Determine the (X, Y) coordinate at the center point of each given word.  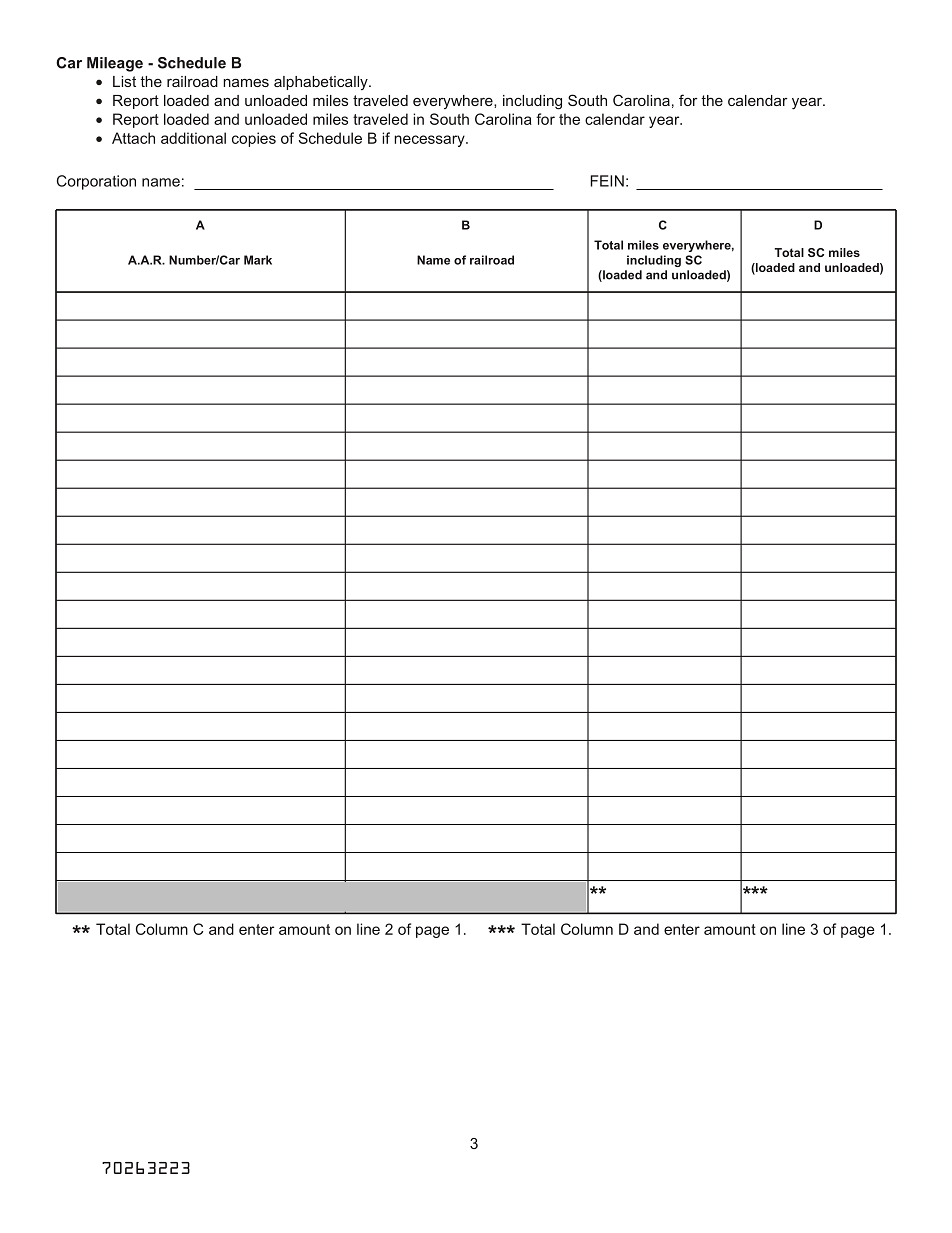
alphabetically (322, 83)
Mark (258, 260)
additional (193, 138)
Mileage (115, 64)
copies (254, 139)
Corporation (96, 182)
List (124, 81)
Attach (133, 138)
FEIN (607, 181)
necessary (430, 141)
